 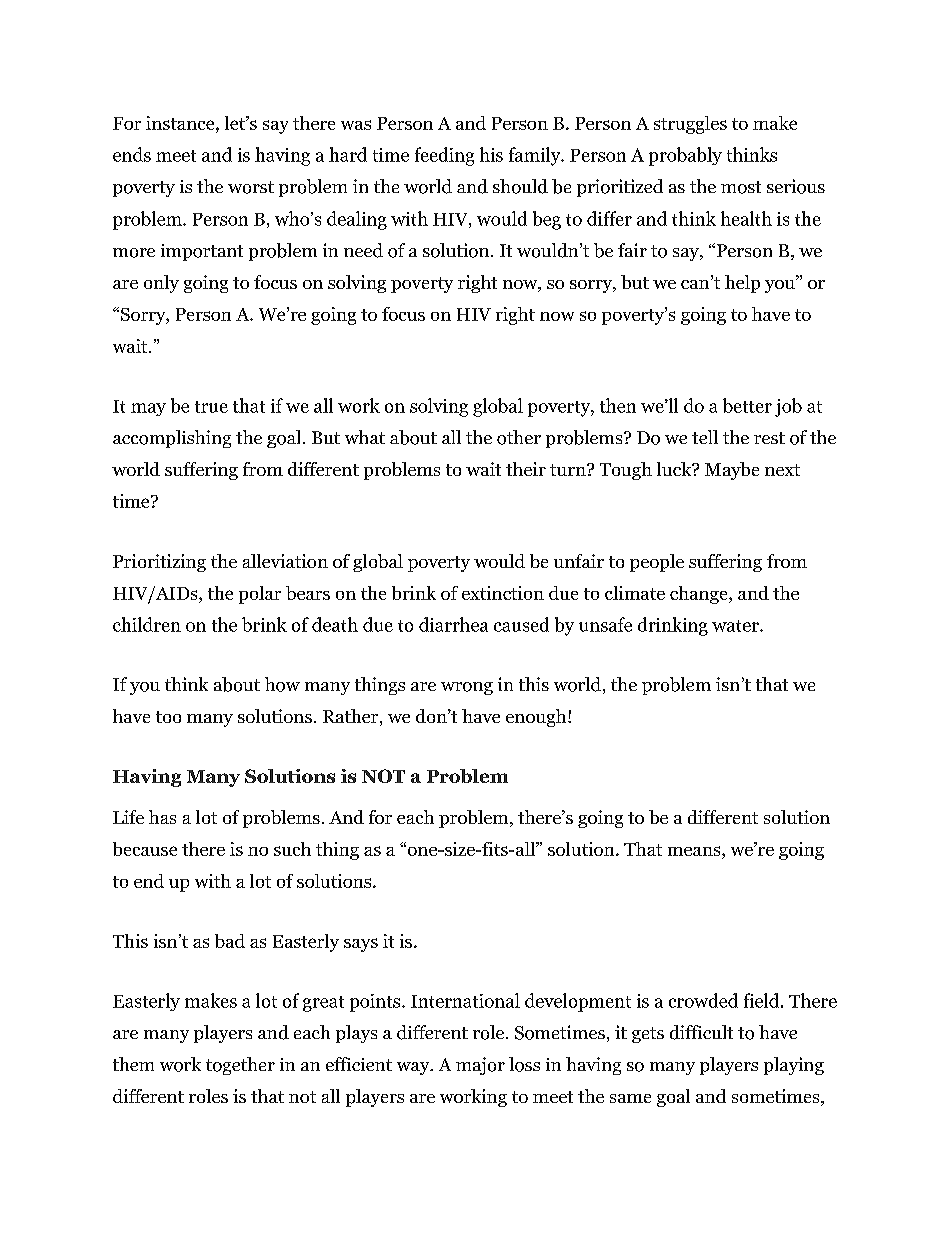 I want to click on probably, so click(x=685, y=156).
